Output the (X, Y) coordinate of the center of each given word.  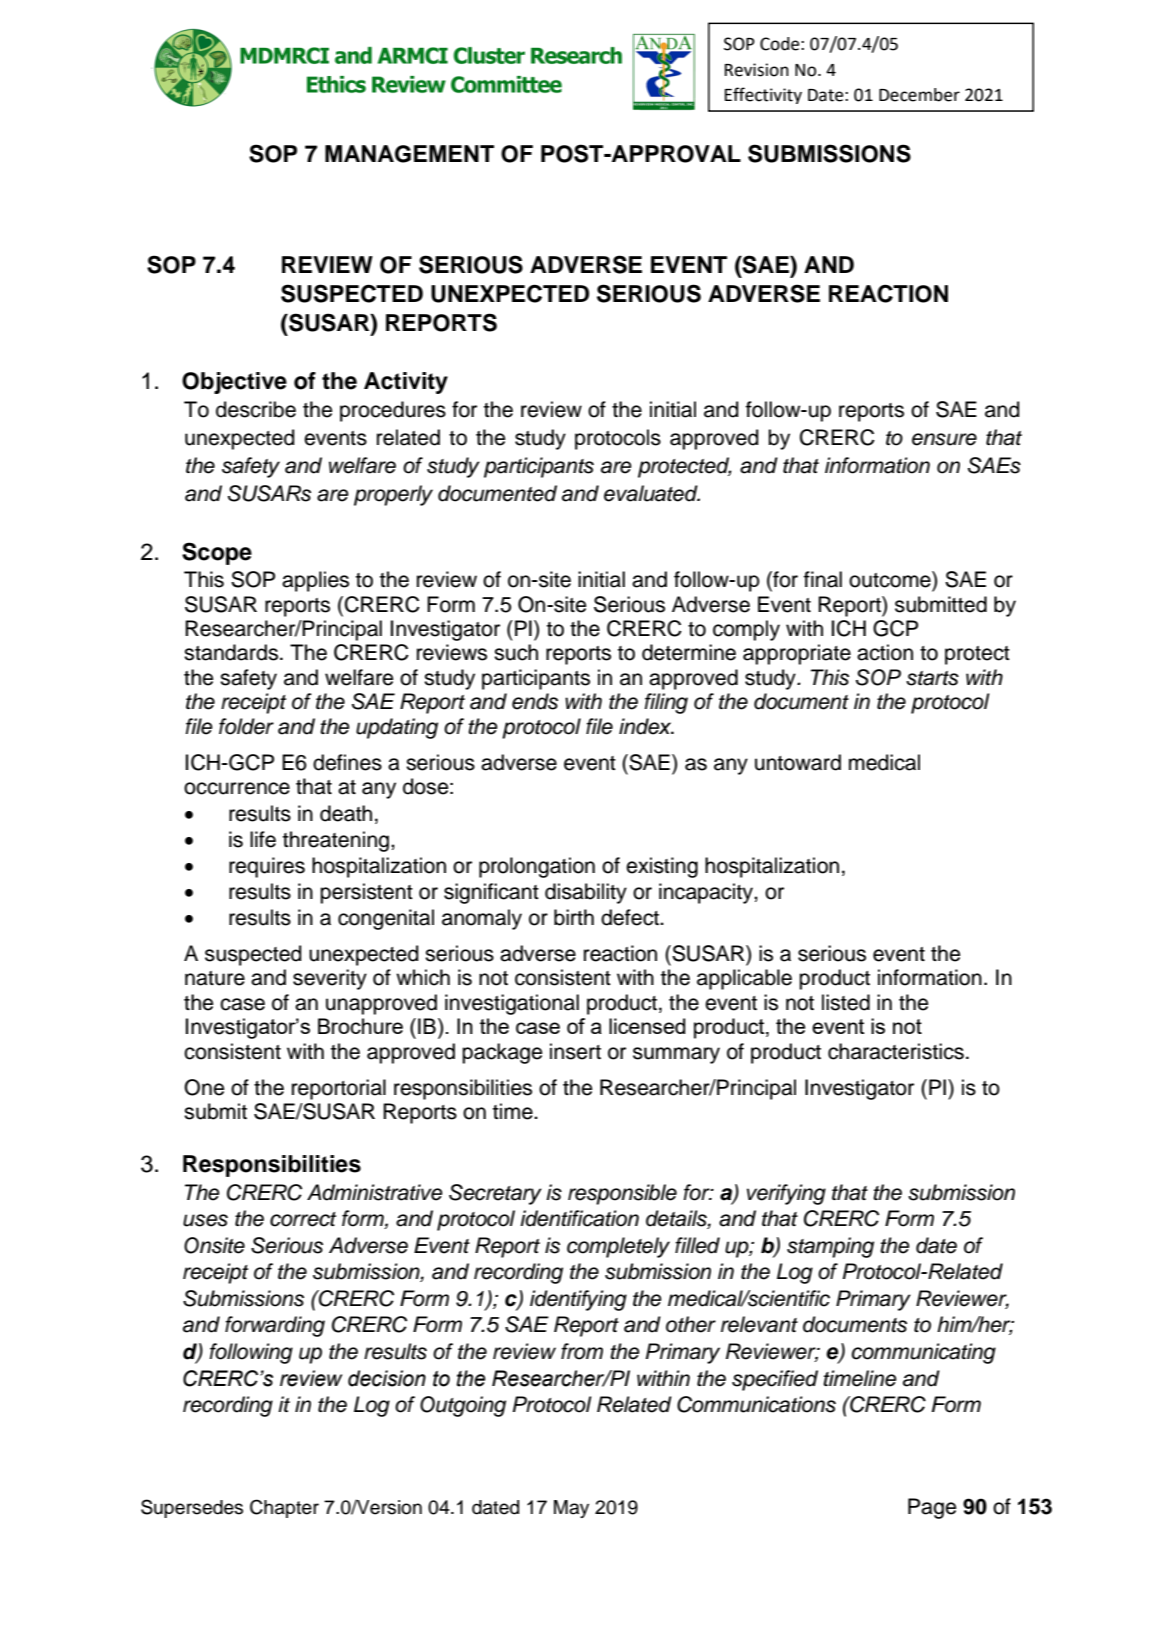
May (571, 1509)
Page (932, 1508)
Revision (757, 70)
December (919, 95)
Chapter (284, 1508)
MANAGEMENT (409, 154)
